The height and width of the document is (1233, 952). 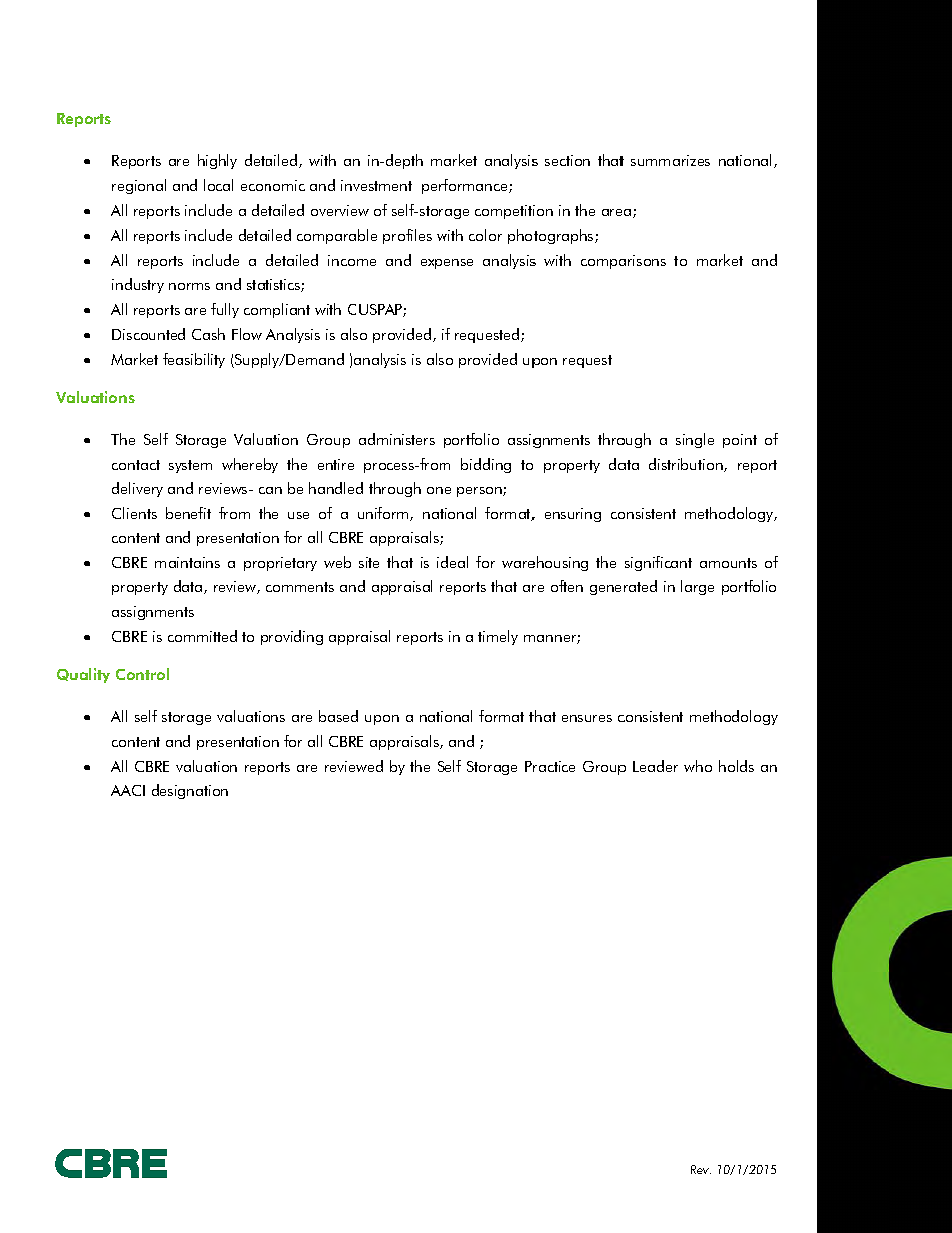 I want to click on contact, so click(x=136, y=465).
